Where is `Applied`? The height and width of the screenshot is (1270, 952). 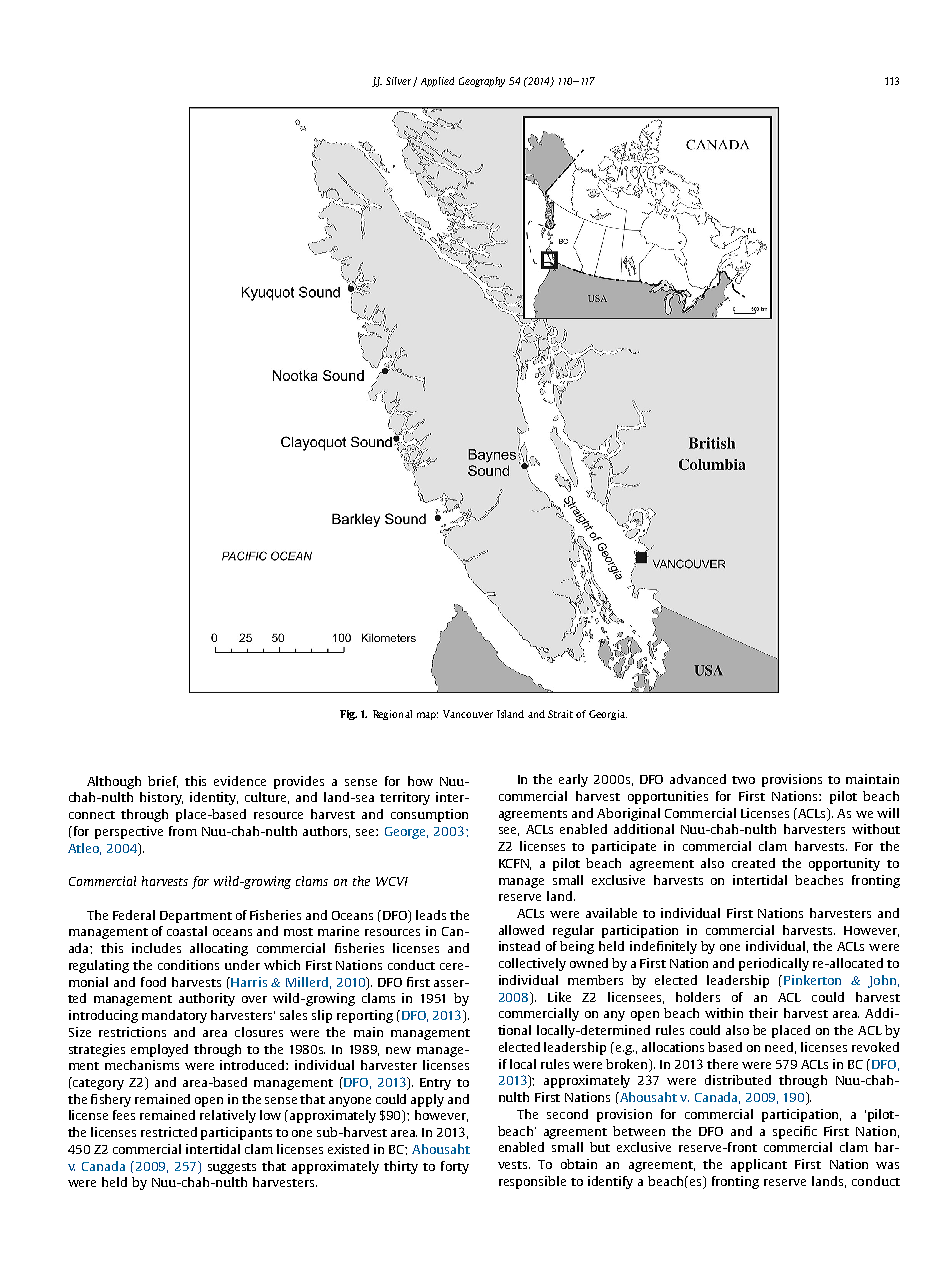 Applied is located at coordinates (437, 82).
